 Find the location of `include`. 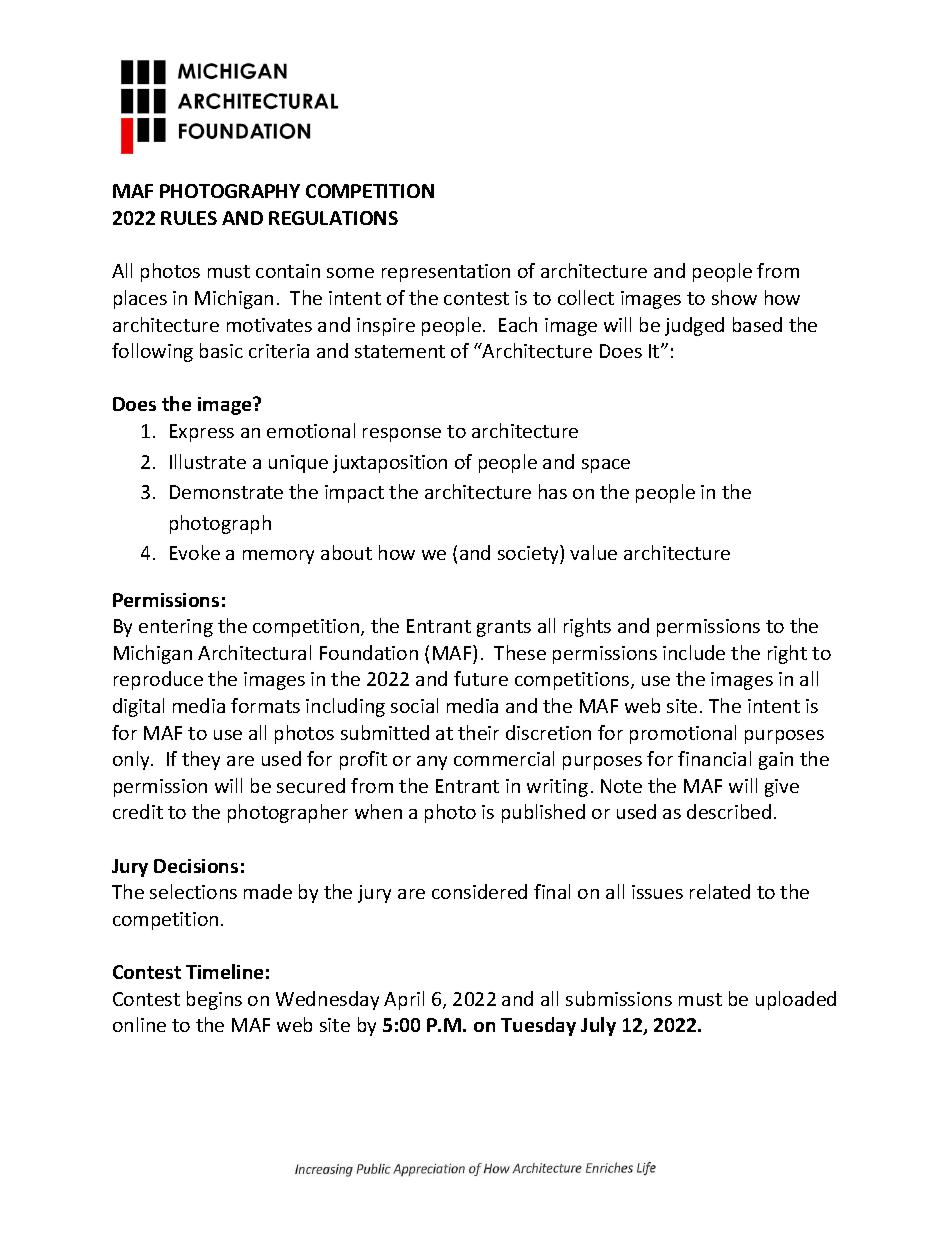

include is located at coordinates (694, 652).
